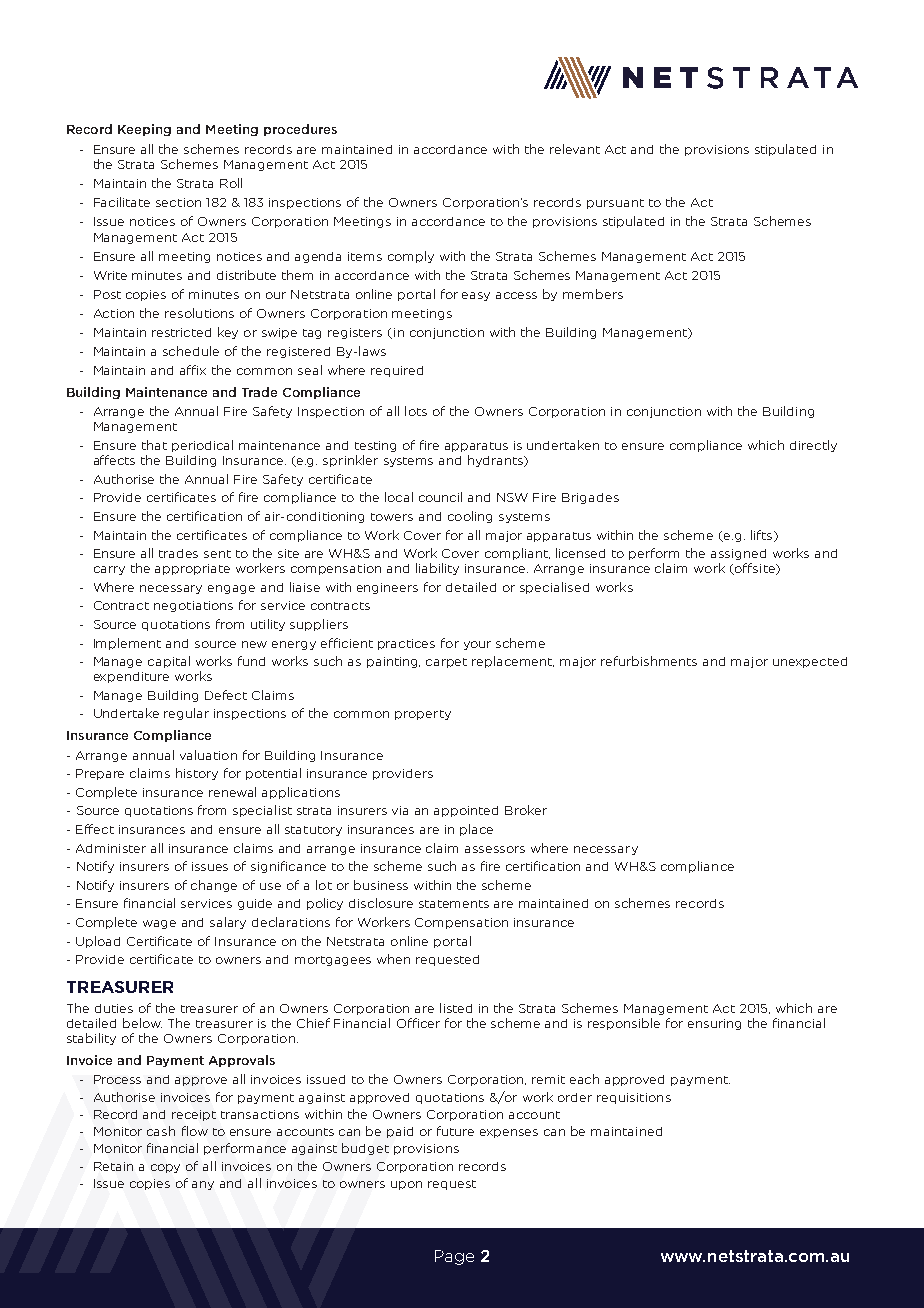 The width and height of the screenshot is (924, 1308). Describe the element at coordinates (575, 1097) in the screenshot. I see `order` at that location.
